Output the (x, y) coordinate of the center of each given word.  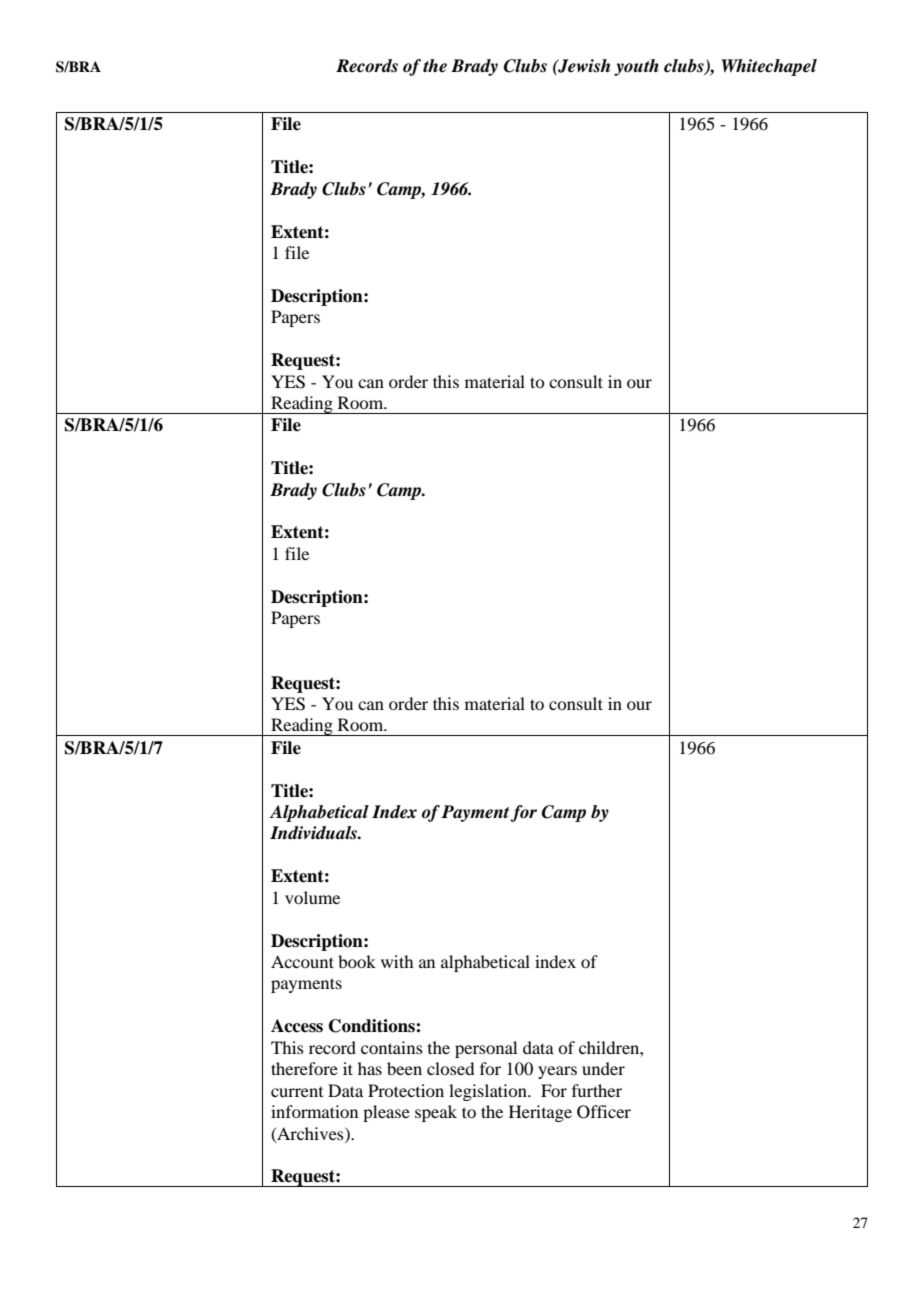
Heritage (540, 1113)
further (597, 1090)
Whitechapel (769, 67)
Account (302, 961)
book (357, 961)
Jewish (583, 66)
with (397, 961)
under (603, 1068)
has (370, 1068)
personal (486, 1049)
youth (636, 67)
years (557, 1072)
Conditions (373, 1026)
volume (312, 897)
